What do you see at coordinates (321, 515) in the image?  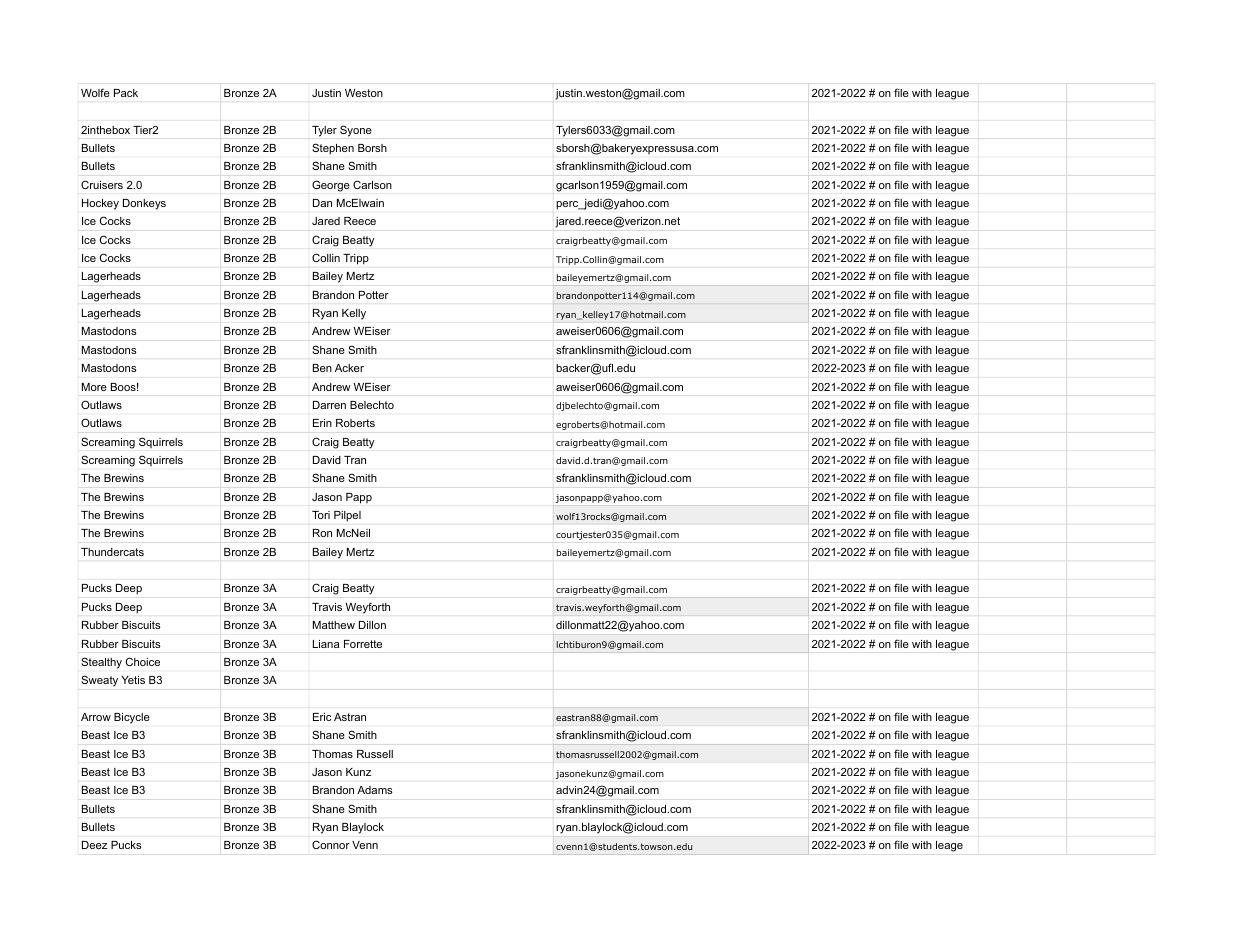 I see `Tori` at bounding box center [321, 515].
